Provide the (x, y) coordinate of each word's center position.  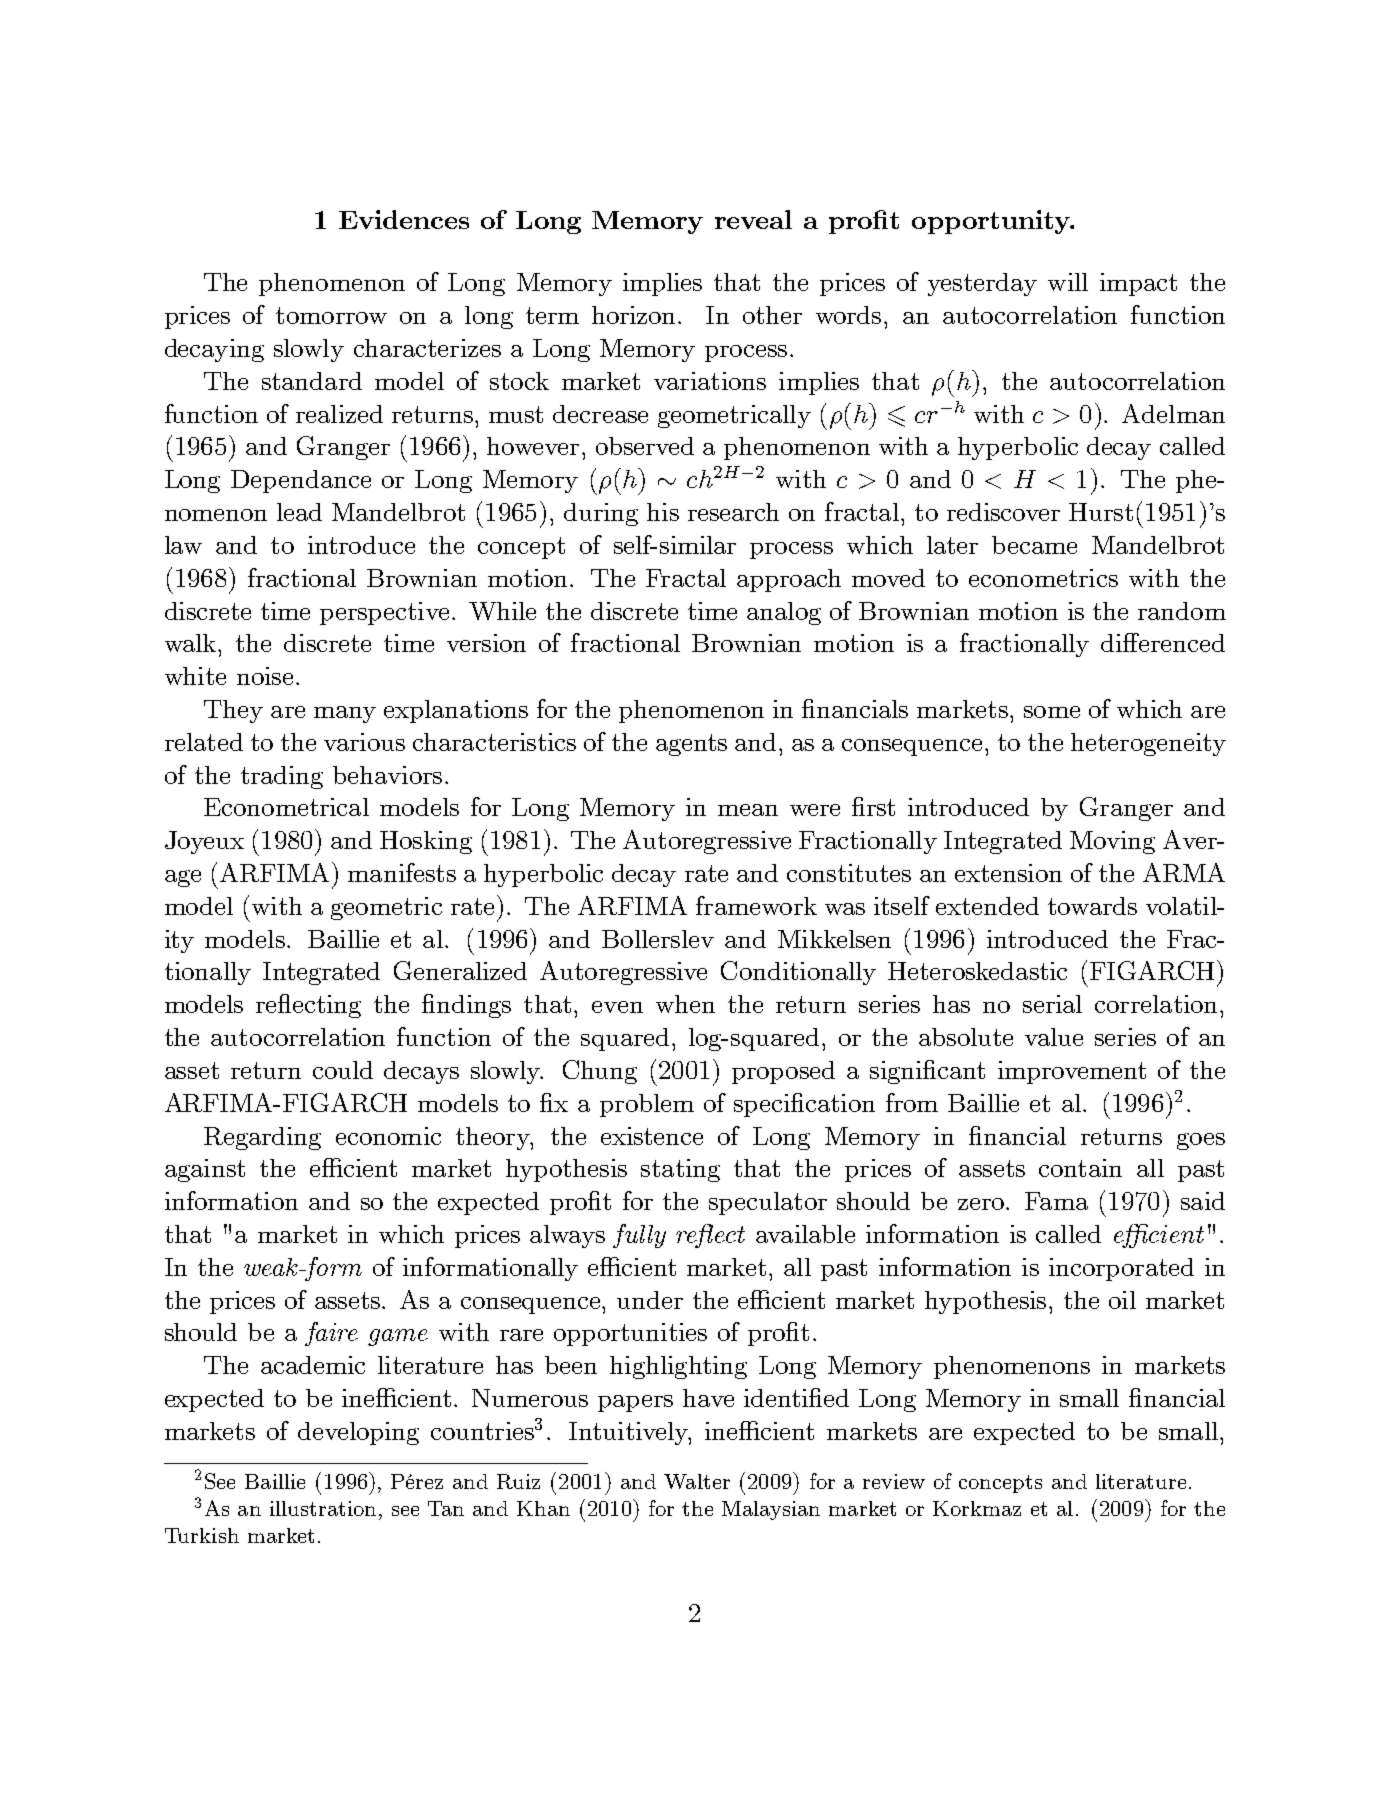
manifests (402, 872)
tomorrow (331, 315)
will (1068, 282)
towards (1092, 906)
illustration (323, 1508)
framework (756, 905)
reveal (753, 219)
